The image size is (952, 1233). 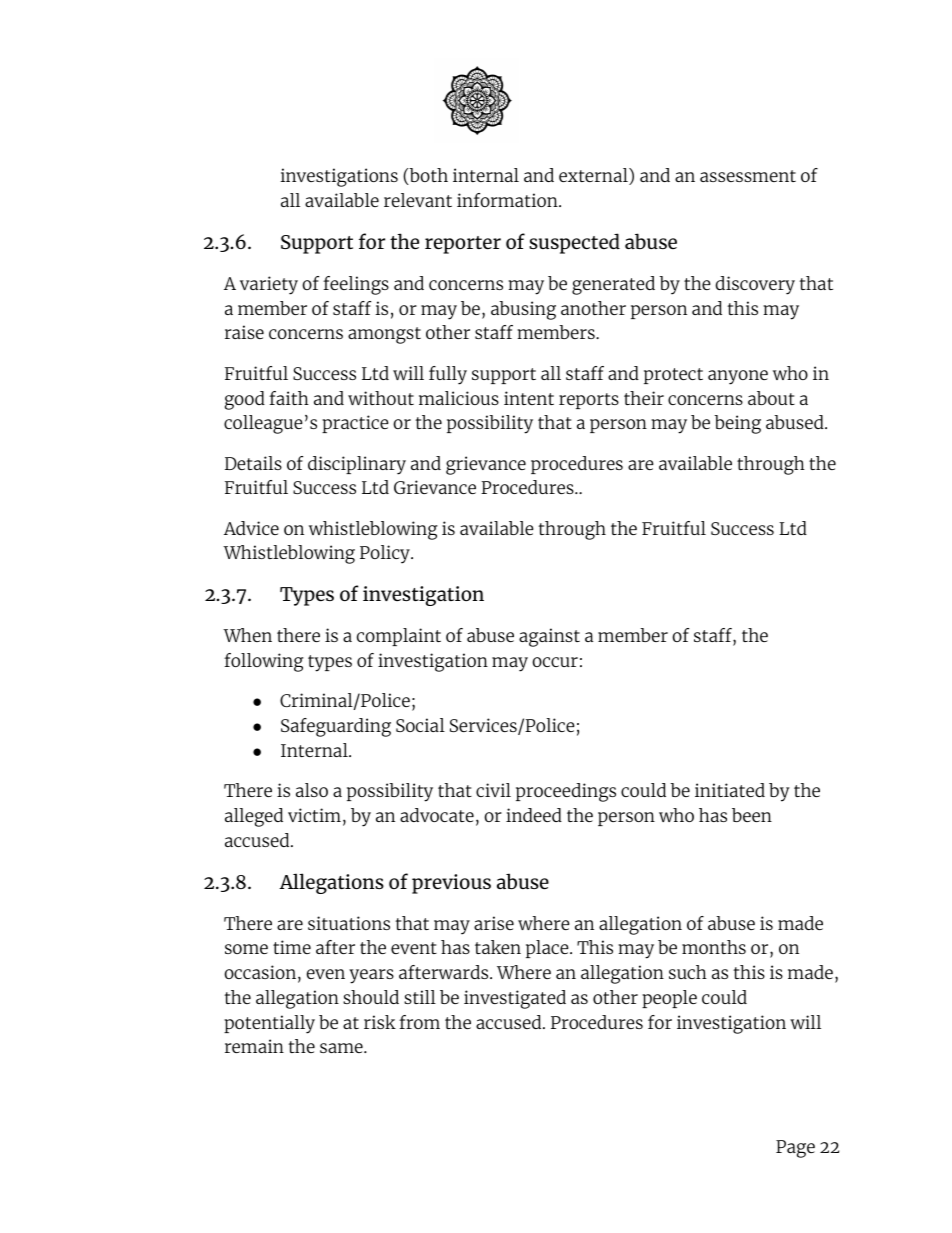 What do you see at coordinates (342, 1048) in the image?
I see `same` at bounding box center [342, 1048].
